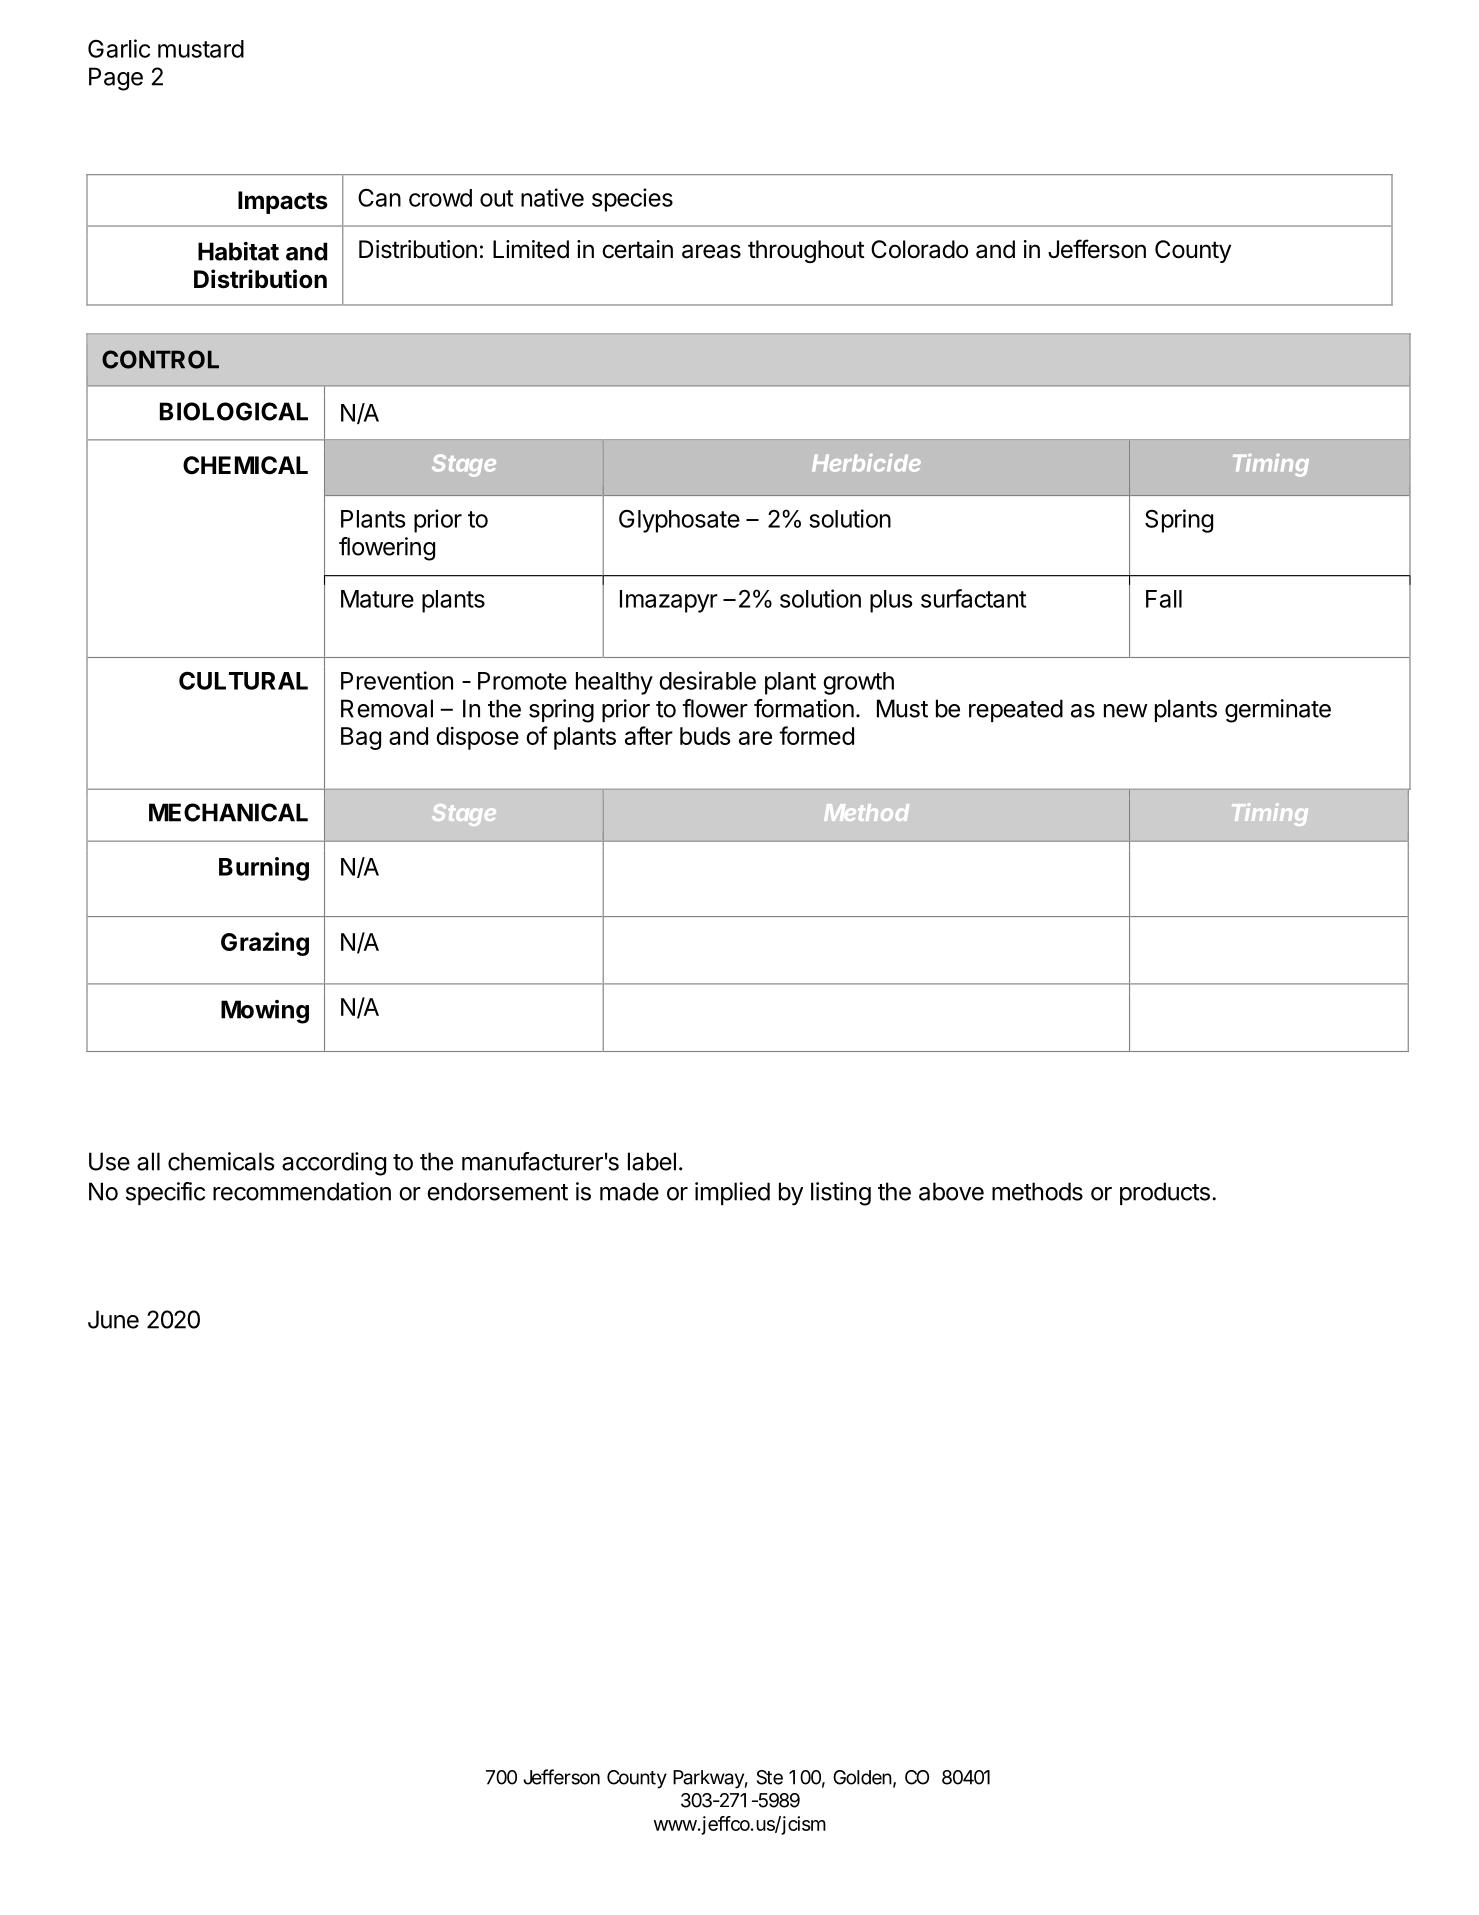 The width and height of the screenshot is (1479, 1915). Describe the element at coordinates (283, 202) in the screenshot. I see `Impacts` at that location.
